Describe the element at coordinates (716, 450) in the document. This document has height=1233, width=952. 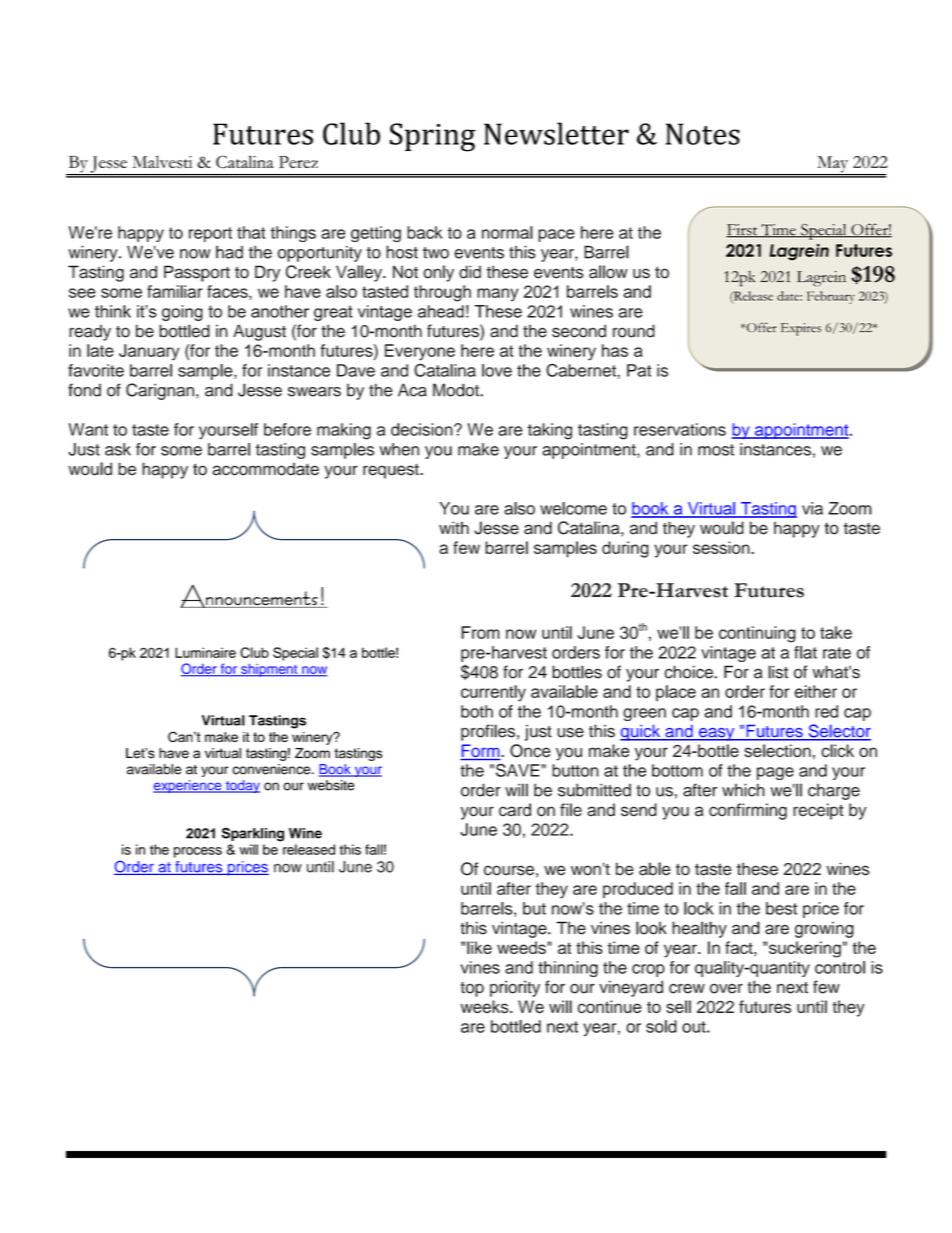
I see `most` at that location.
